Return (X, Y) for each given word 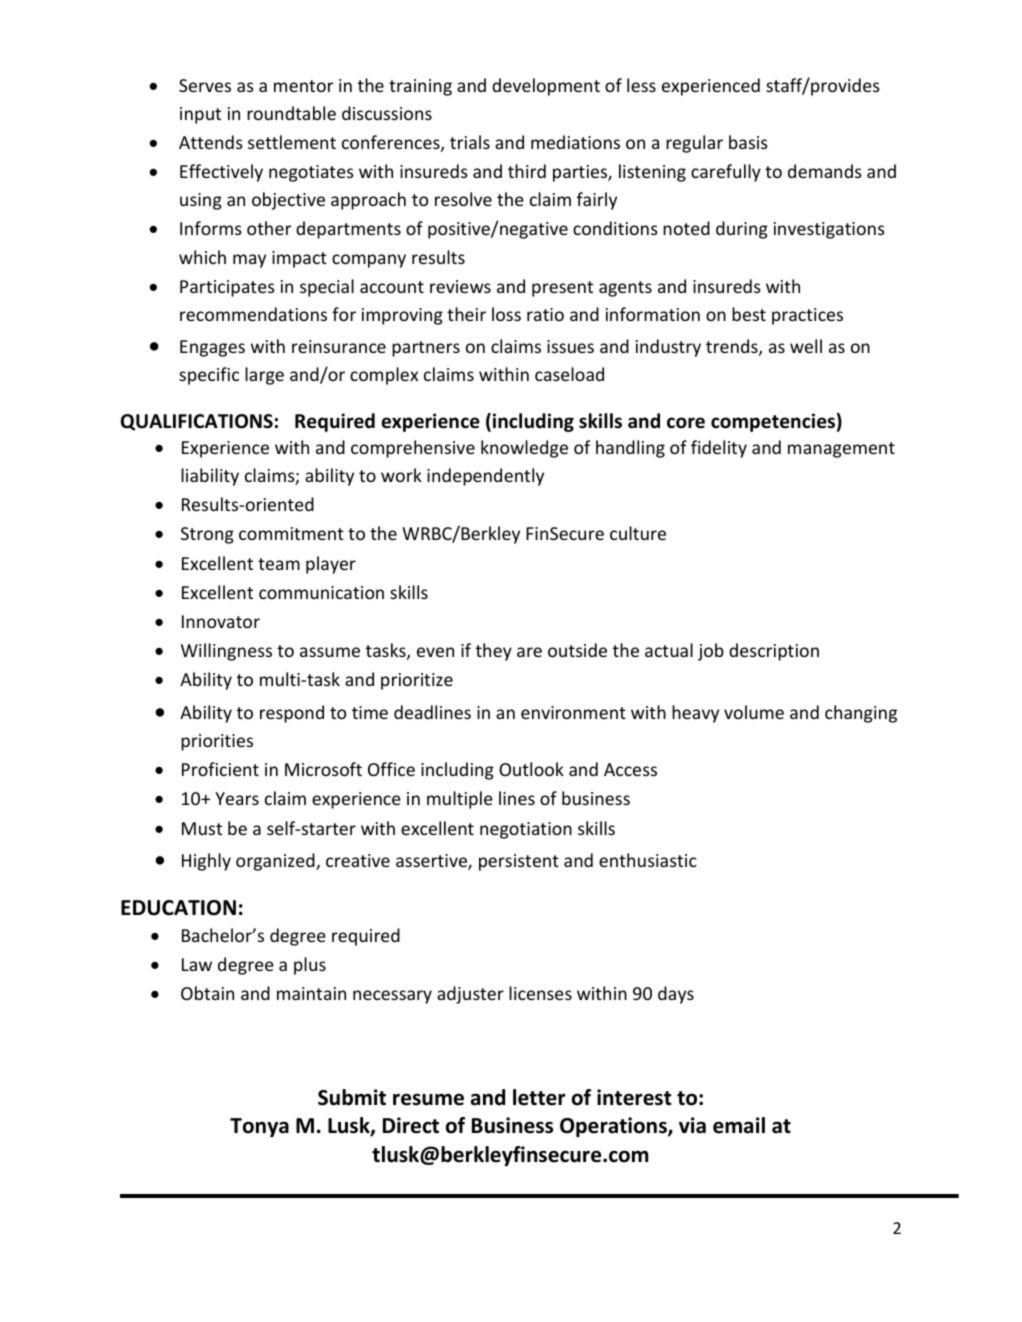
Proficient (220, 769)
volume (754, 712)
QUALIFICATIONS (197, 422)
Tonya (259, 1127)
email (739, 1125)
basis (748, 142)
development (546, 87)
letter (539, 1097)
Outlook (531, 769)
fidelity (719, 449)
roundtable (291, 113)
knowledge (524, 449)
